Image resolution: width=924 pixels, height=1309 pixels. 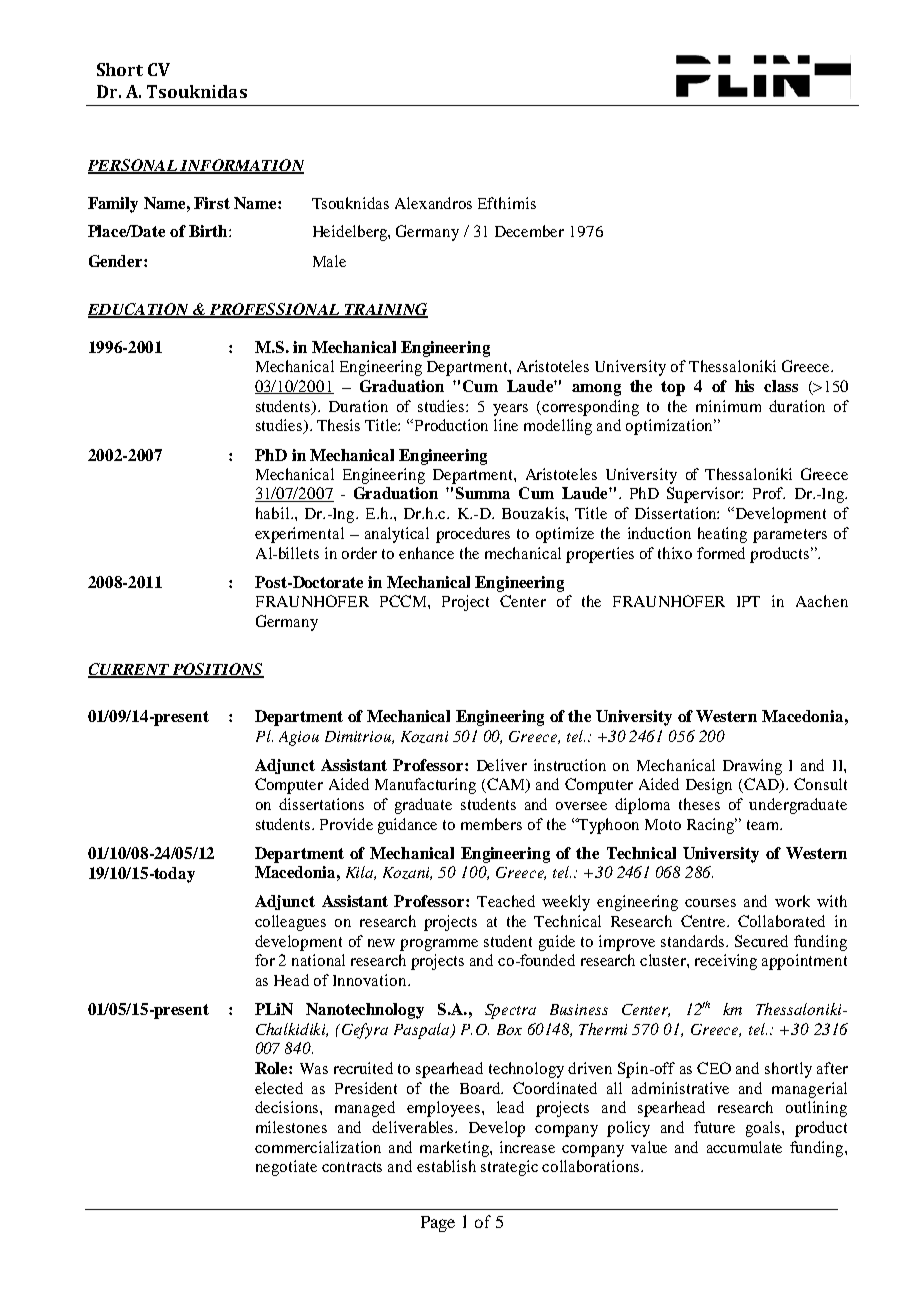 I want to click on Drawing, so click(x=752, y=767).
